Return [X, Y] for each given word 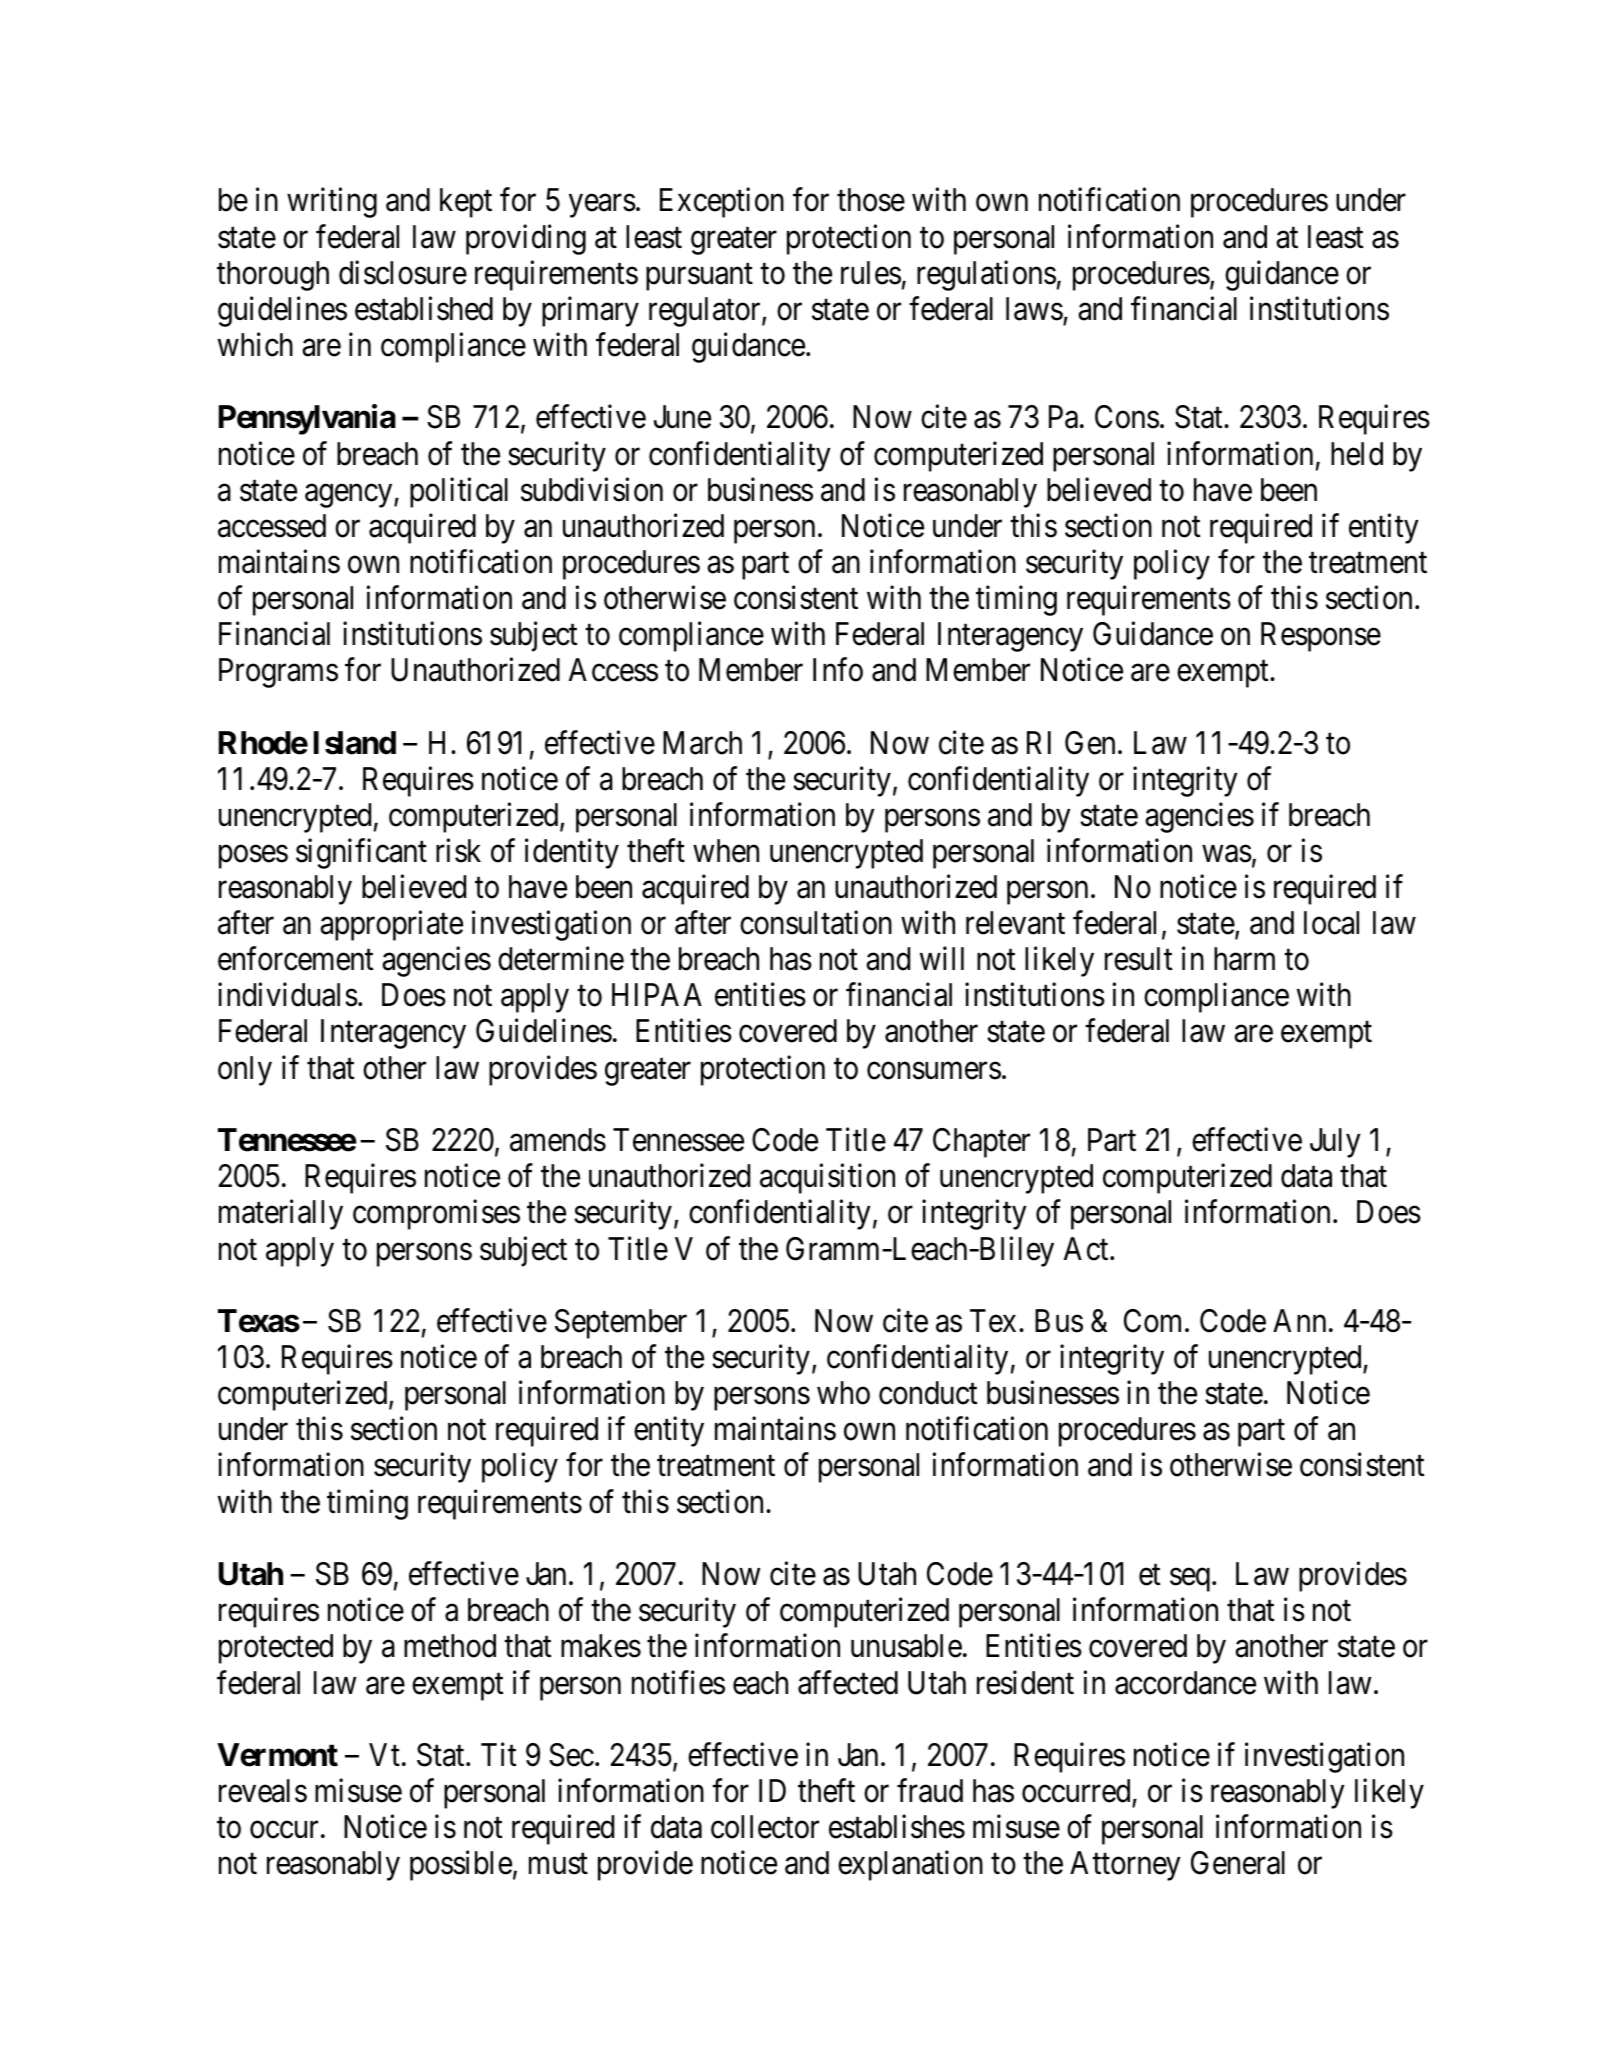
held [1357, 454]
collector [765, 1827]
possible [461, 1866]
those [871, 200]
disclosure [403, 272]
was [1227, 854]
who [843, 1393]
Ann [1299, 1320]
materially [281, 1215]
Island [355, 743]
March [702, 743]
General [1238, 1863]
